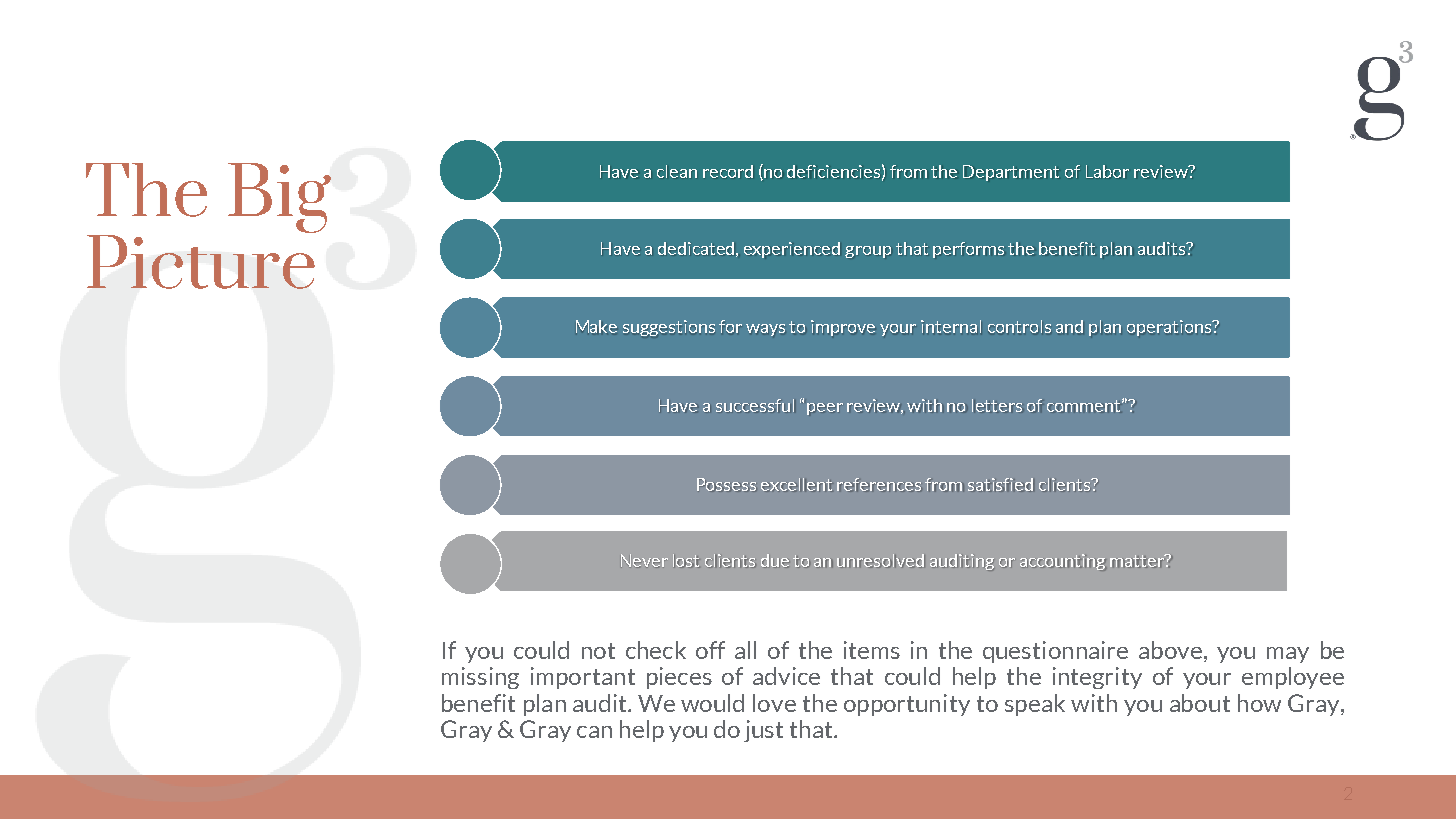 The image size is (1456, 819). I want to click on Labor, so click(1107, 171).
